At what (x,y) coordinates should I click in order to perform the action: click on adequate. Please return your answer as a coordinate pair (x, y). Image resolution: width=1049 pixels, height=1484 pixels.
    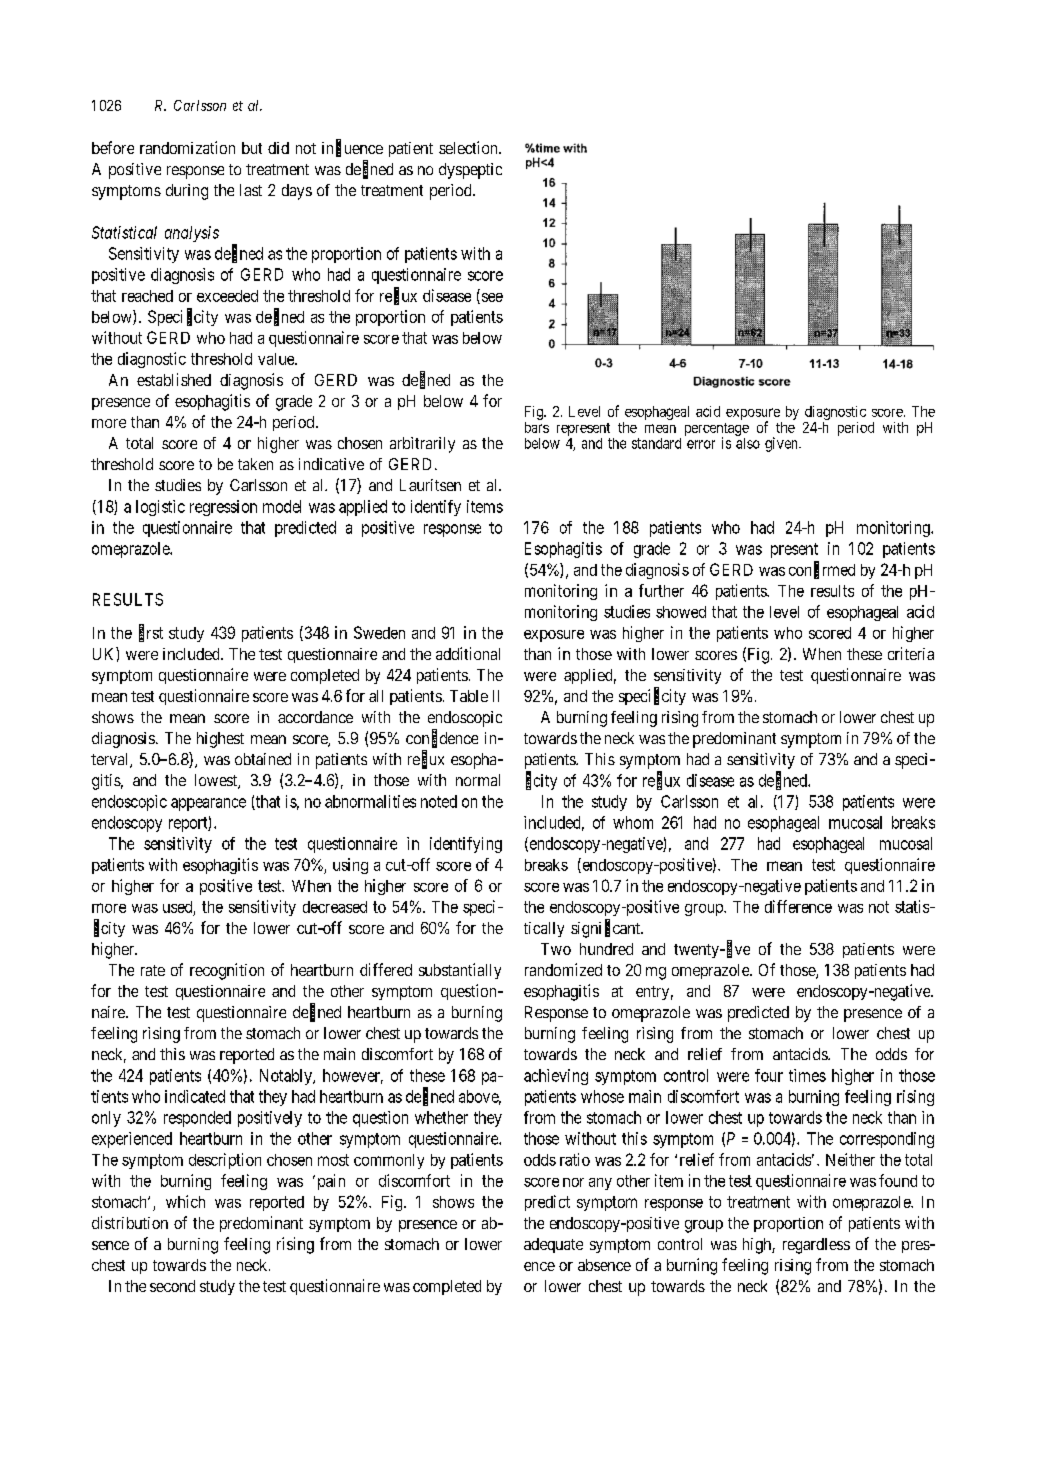
    Looking at the image, I should click on (553, 1245).
